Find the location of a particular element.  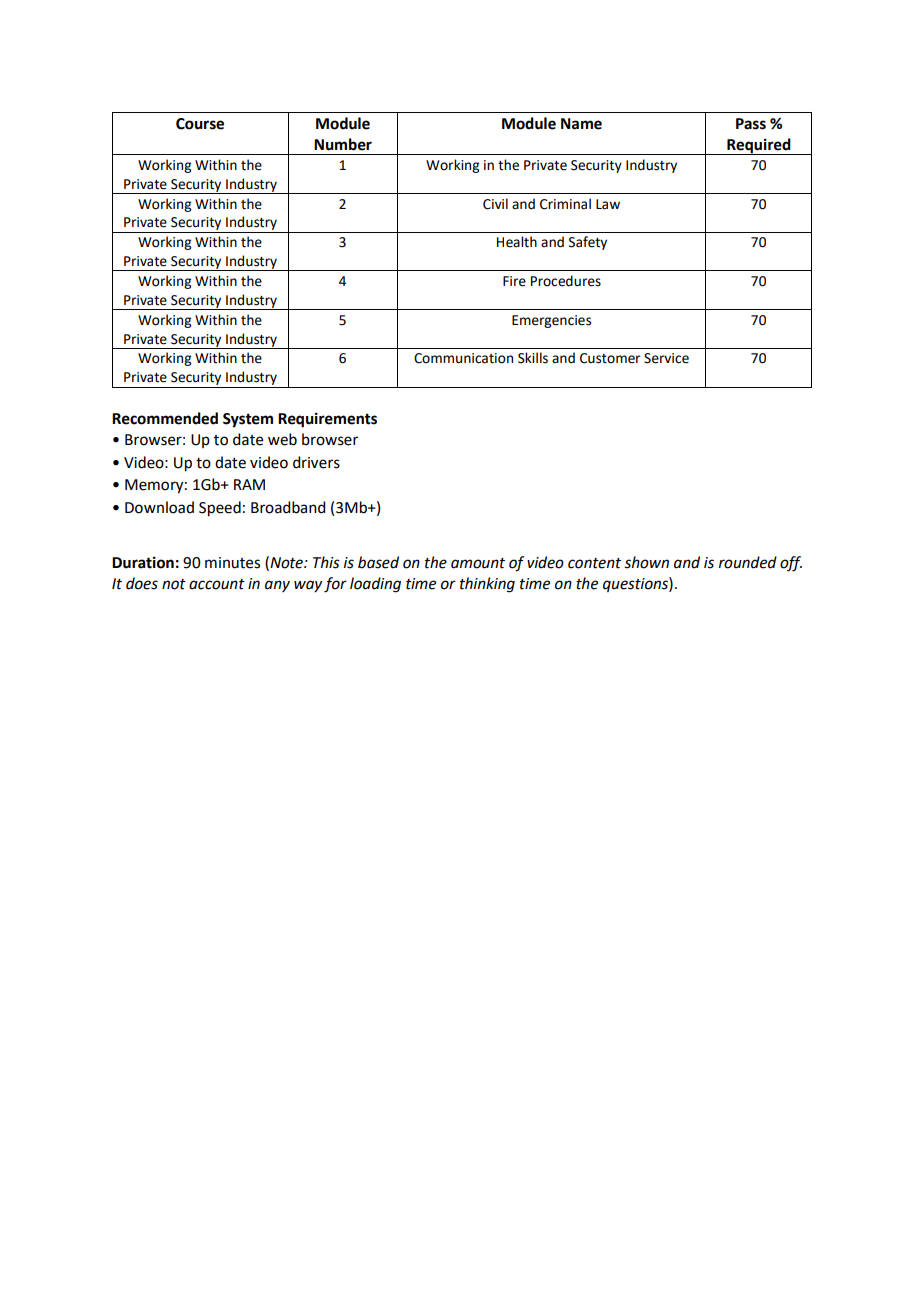

Course is located at coordinates (200, 124).
